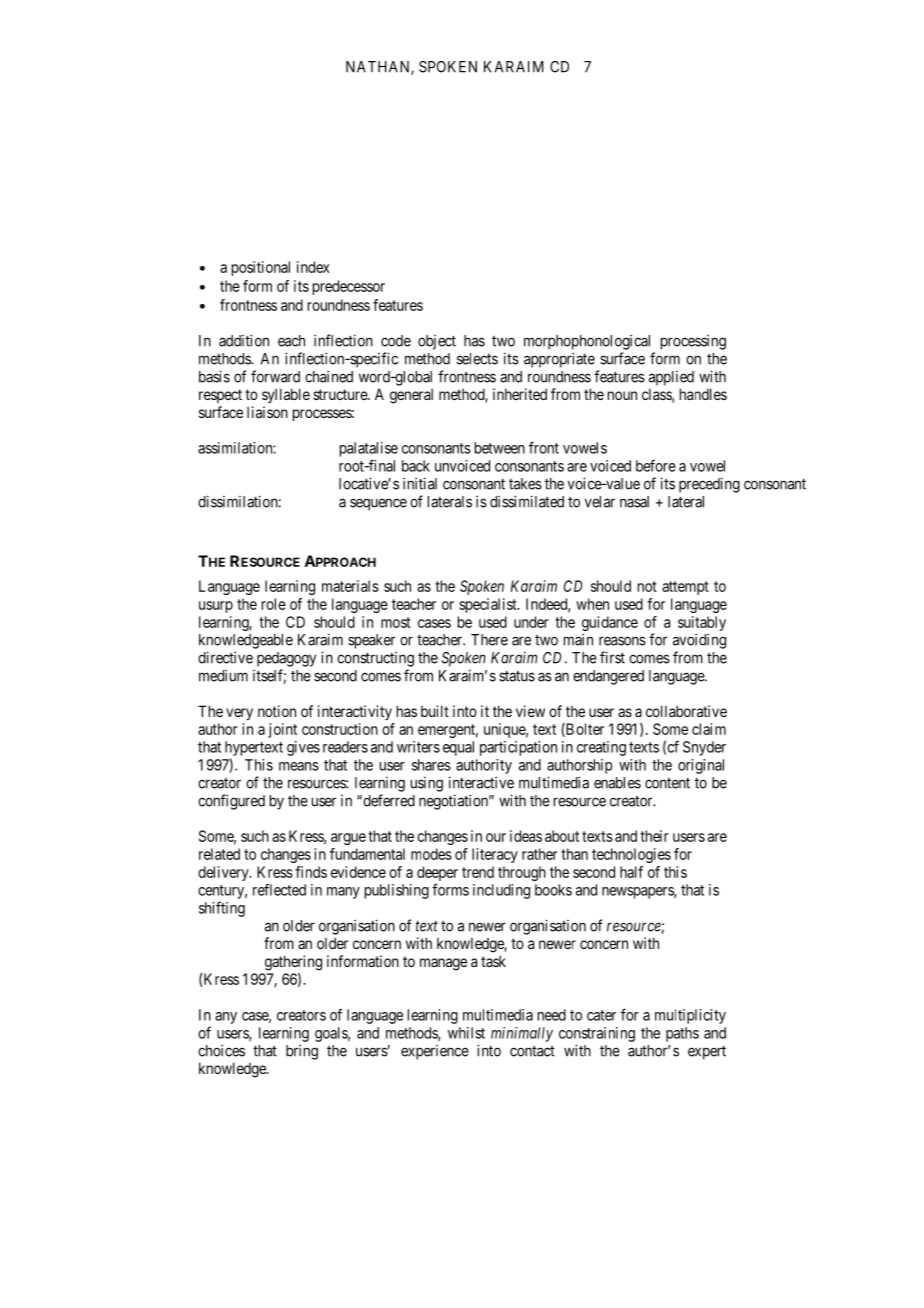  Describe the element at coordinates (311, 872) in the document. I see `finds` at that location.
